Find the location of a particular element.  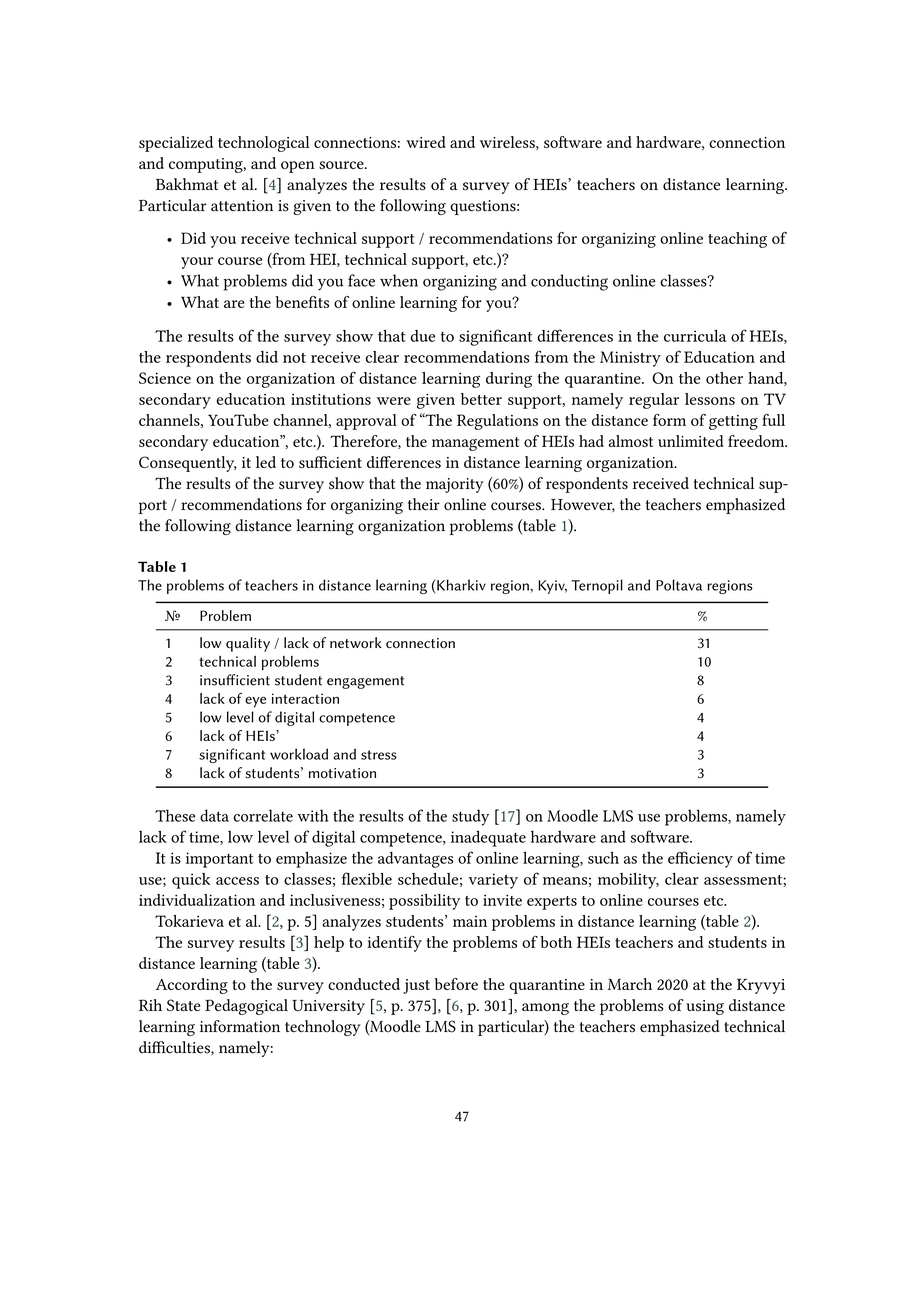

their is located at coordinates (424, 504).
